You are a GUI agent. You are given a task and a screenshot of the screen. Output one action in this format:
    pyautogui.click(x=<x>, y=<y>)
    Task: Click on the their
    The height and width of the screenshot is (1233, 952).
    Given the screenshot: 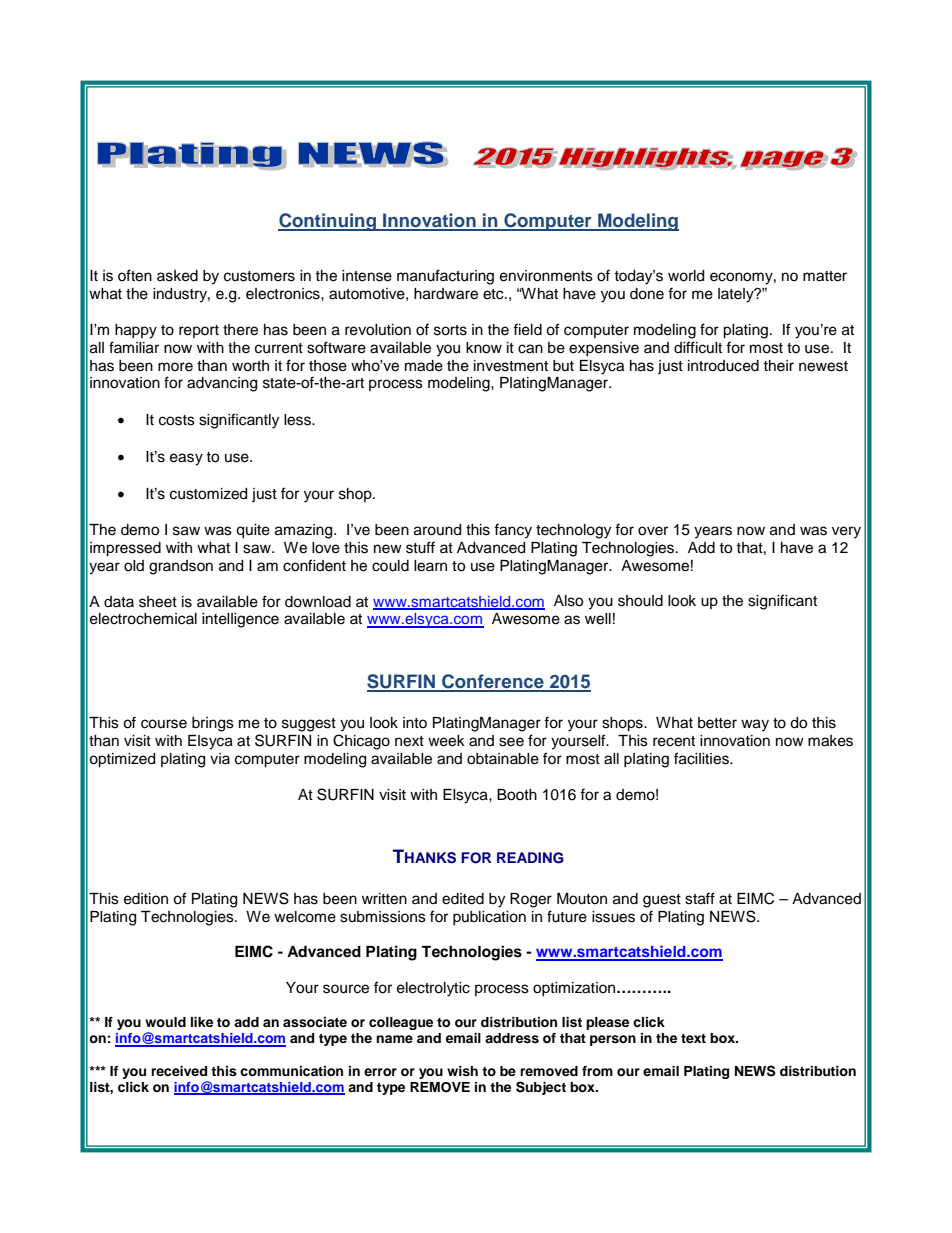 What is the action you would take?
    pyautogui.click(x=778, y=366)
